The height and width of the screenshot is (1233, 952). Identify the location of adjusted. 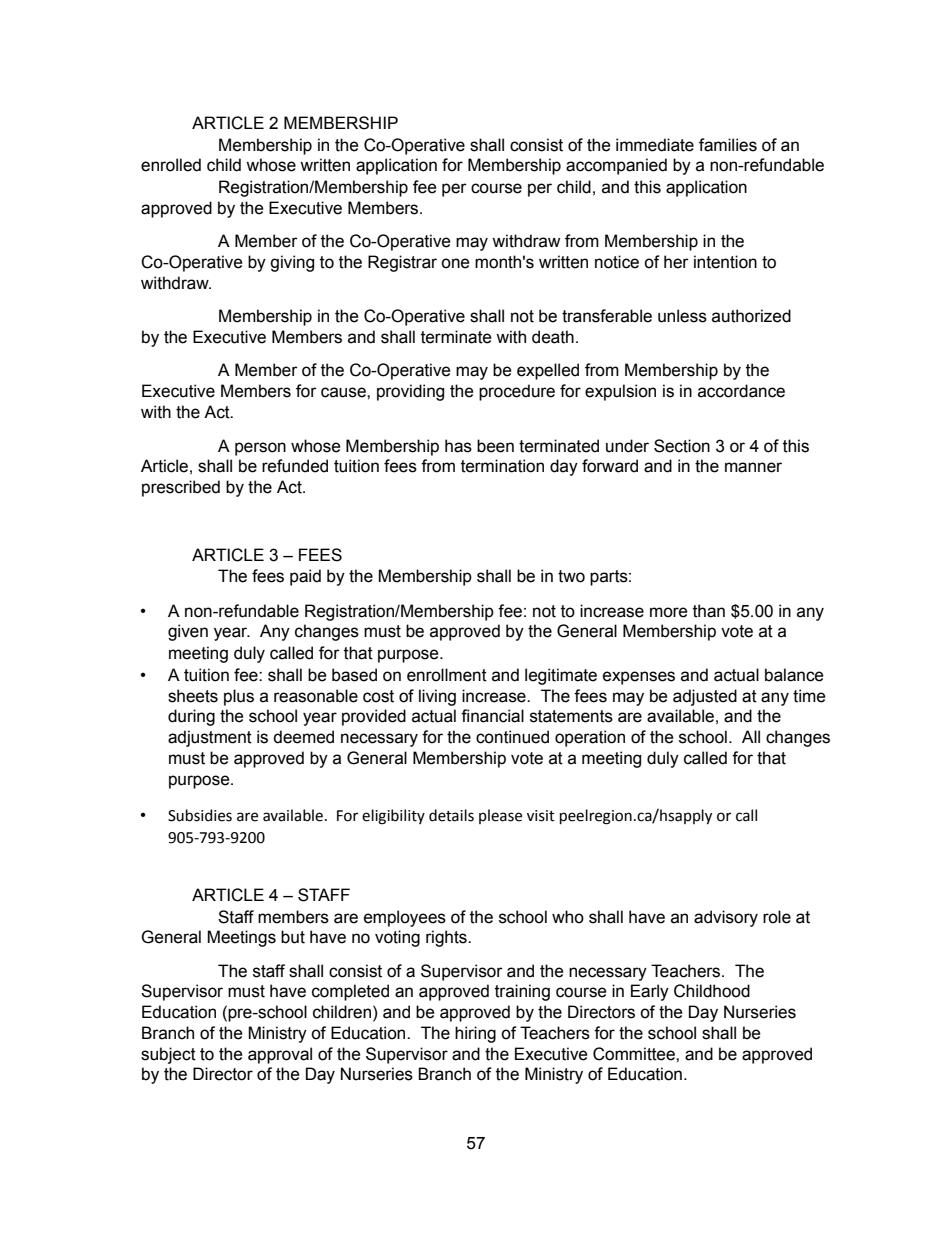
(705, 697).
